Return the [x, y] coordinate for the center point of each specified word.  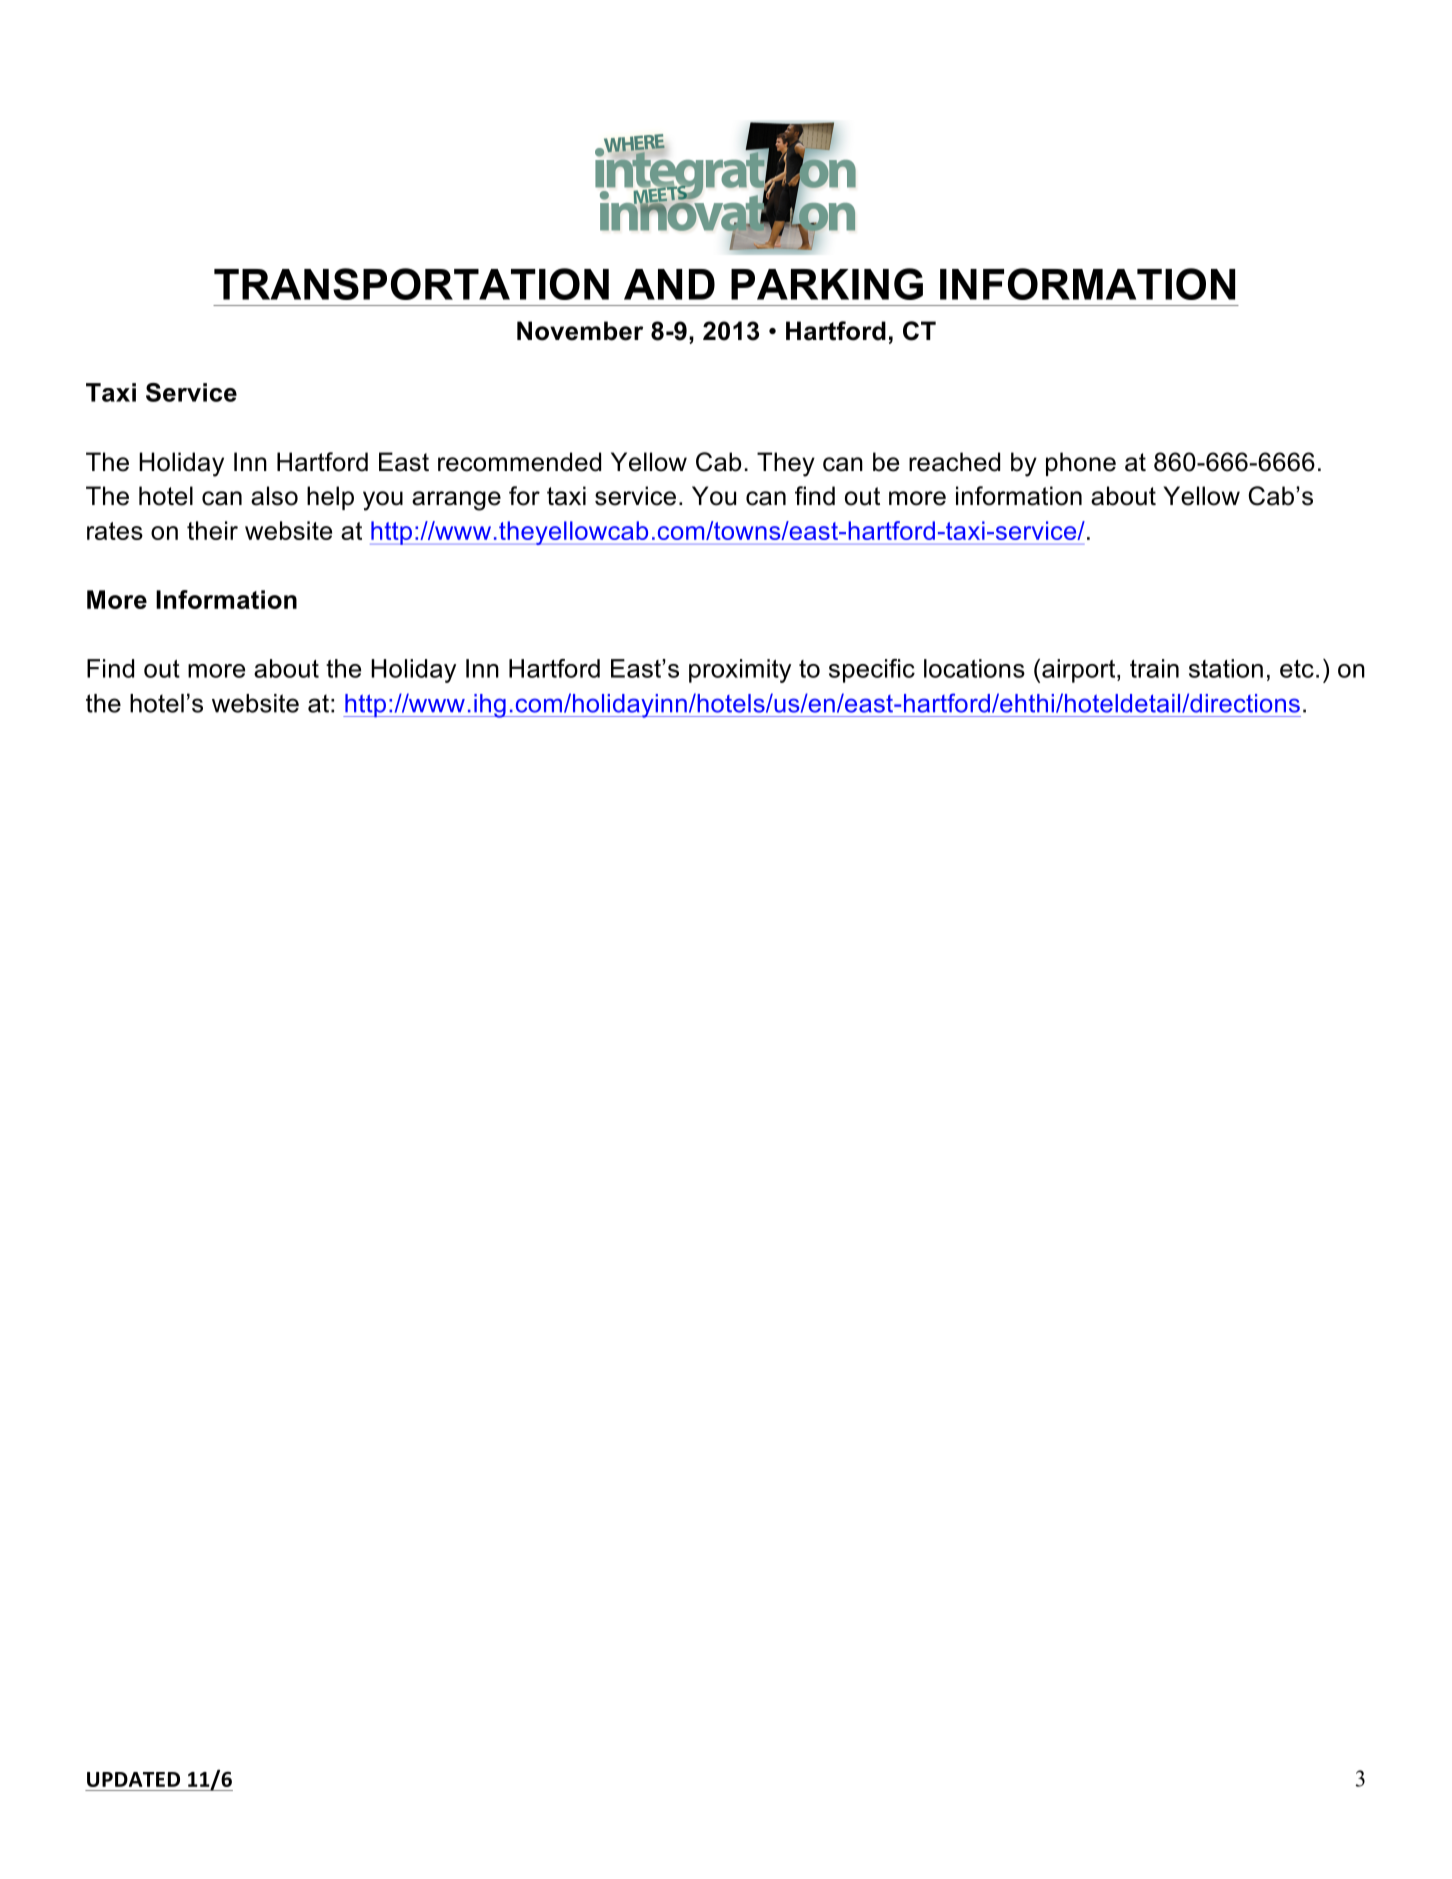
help [330, 498]
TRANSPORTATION [411, 284]
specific [872, 671]
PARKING [827, 284]
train [1154, 668]
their [212, 530]
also [274, 496]
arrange [456, 501]
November [580, 331]
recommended [519, 462]
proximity [740, 671]
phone [1081, 464]
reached [954, 462]
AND [669, 284]
